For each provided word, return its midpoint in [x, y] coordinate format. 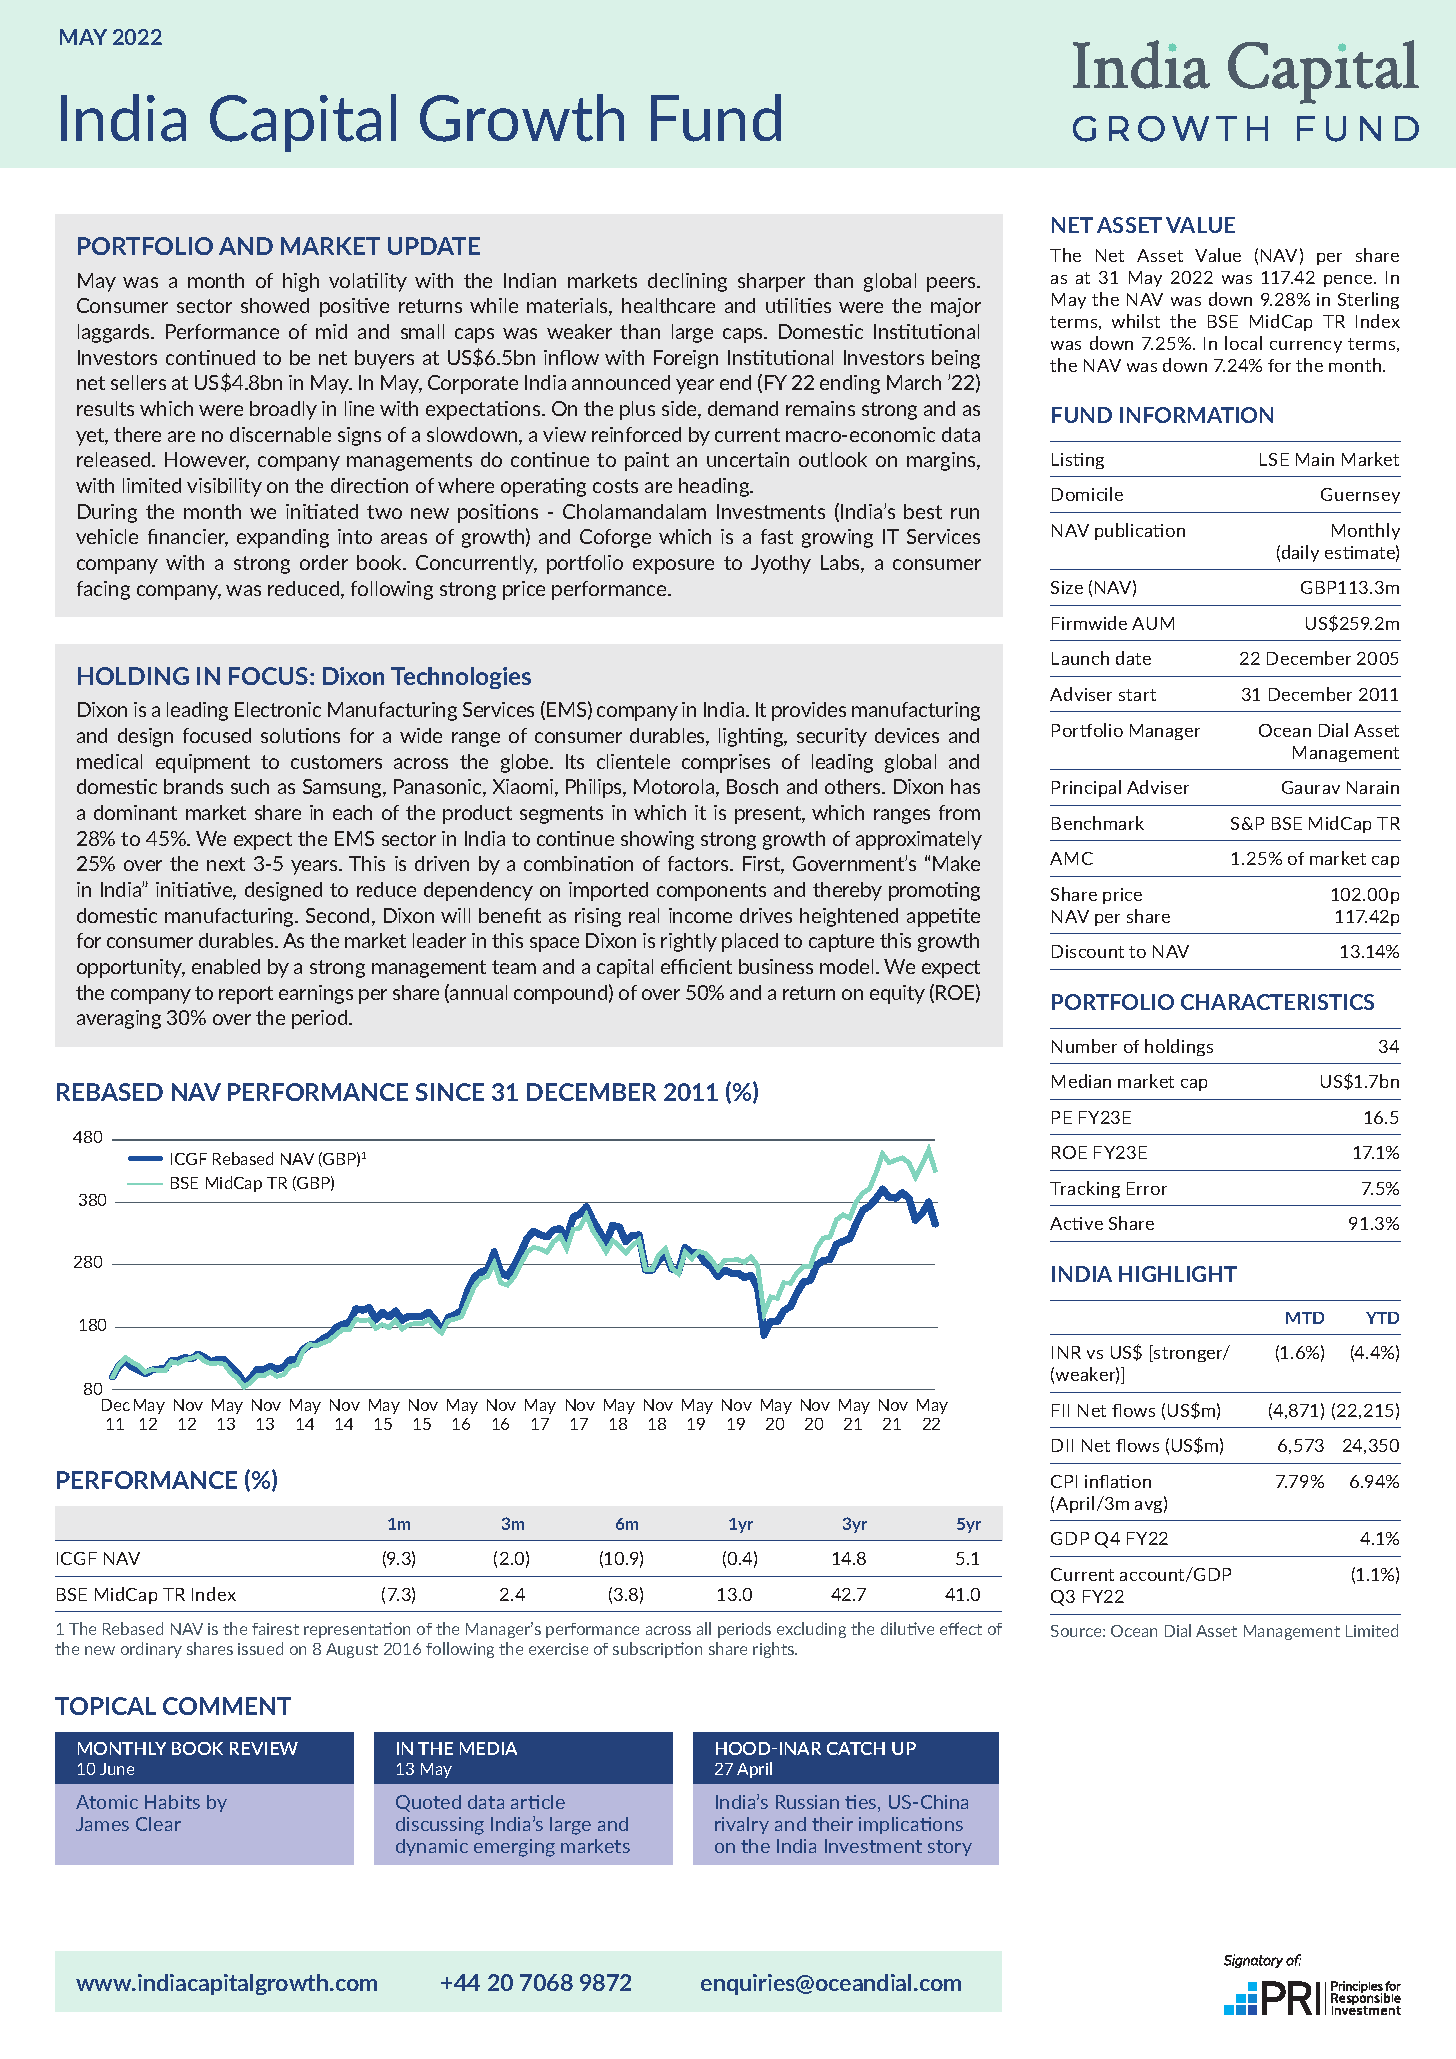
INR [1066, 1352]
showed [275, 305]
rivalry [742, 1825]
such [250, 786]
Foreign [686, 359]
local [1243, 343]
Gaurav [1311, 787]
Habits [172, 1802]
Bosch [752, 786]
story [950, 1848]
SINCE [450, 1092]
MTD [1305, 1318]
